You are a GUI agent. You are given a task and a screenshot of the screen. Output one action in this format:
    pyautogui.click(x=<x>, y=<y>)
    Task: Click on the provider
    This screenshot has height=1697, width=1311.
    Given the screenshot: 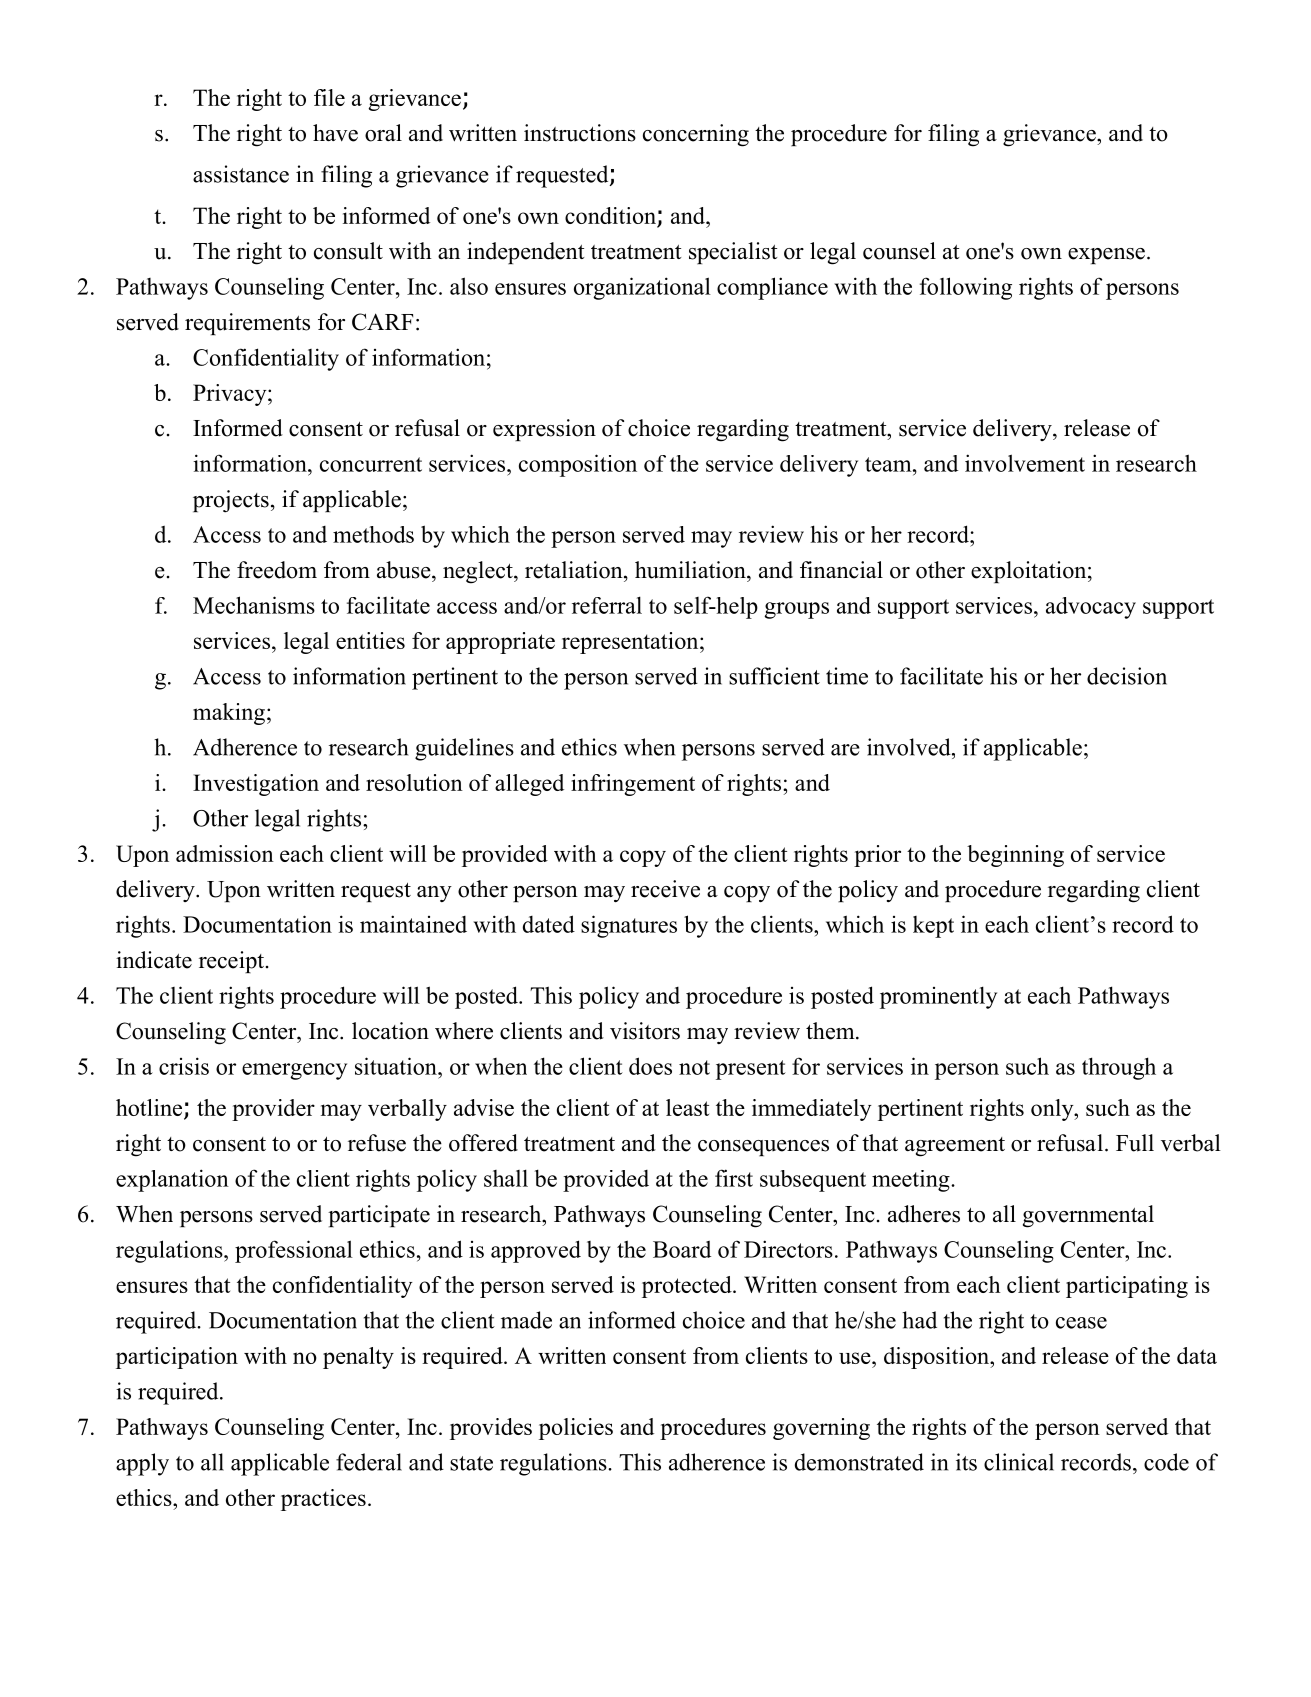 What is the action you would take?
    pyautogui.click(x=273, y=1110)
